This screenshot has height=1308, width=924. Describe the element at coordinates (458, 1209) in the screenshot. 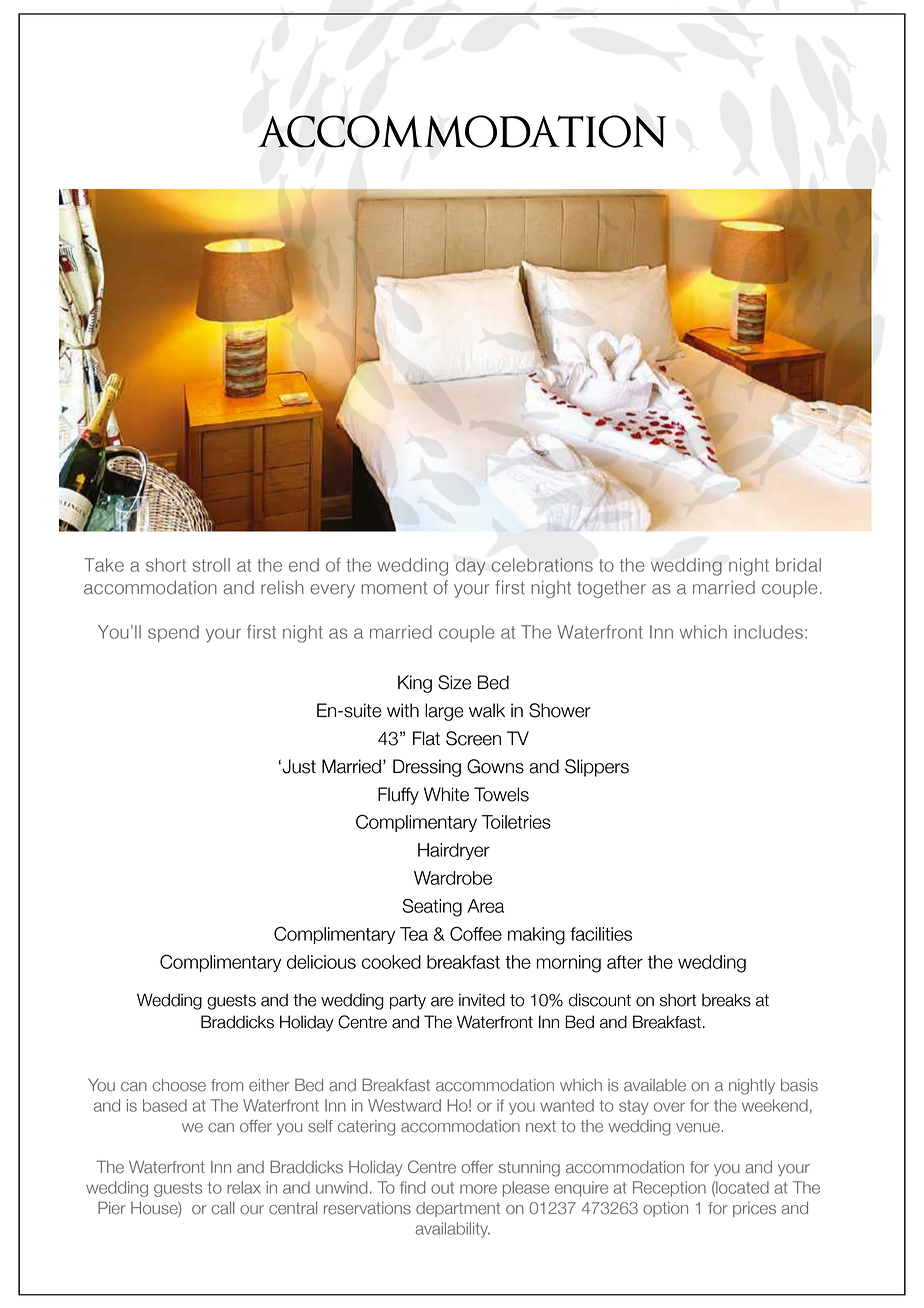

I see `department` at that location.
